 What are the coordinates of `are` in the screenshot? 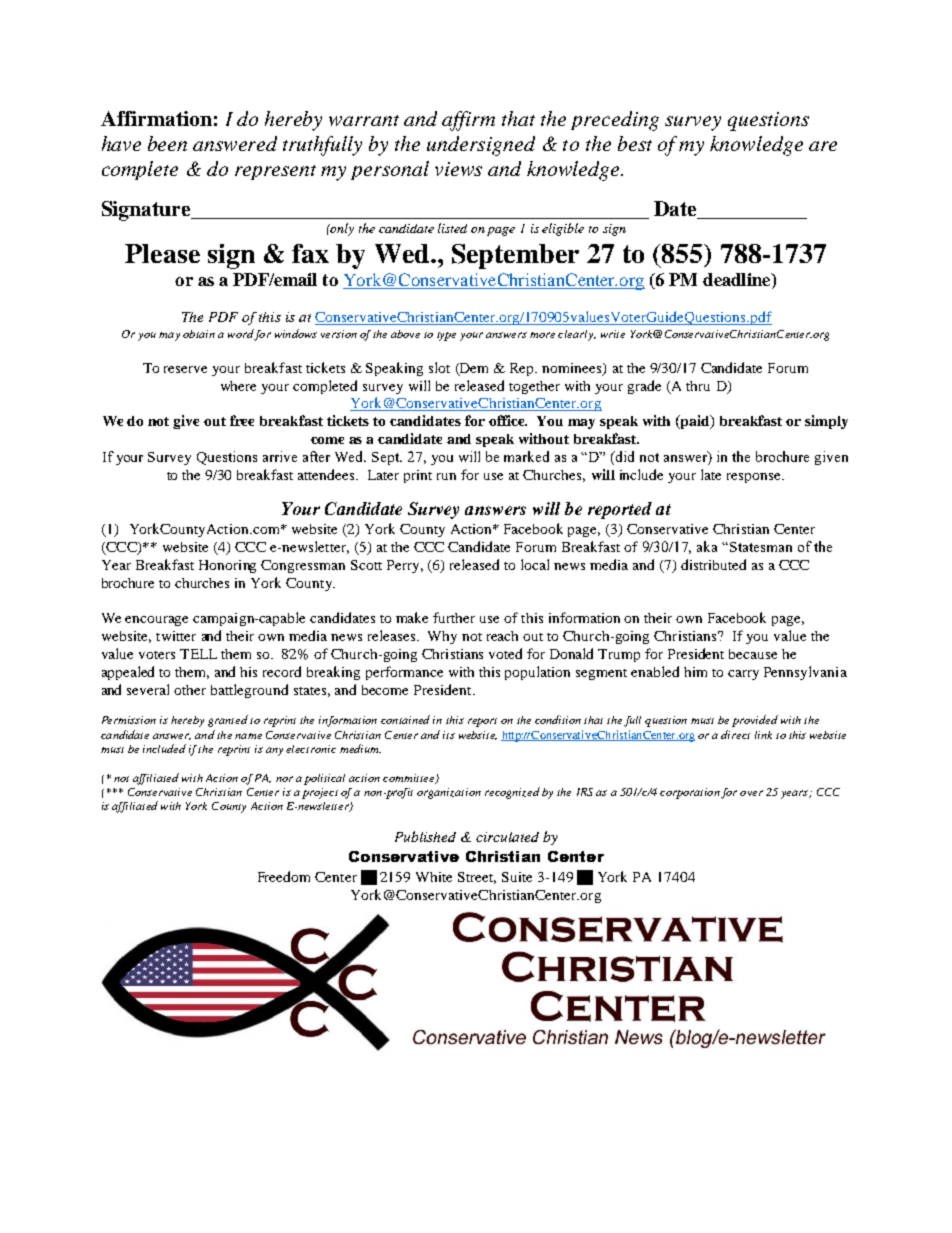 It's located at (823, 146).
